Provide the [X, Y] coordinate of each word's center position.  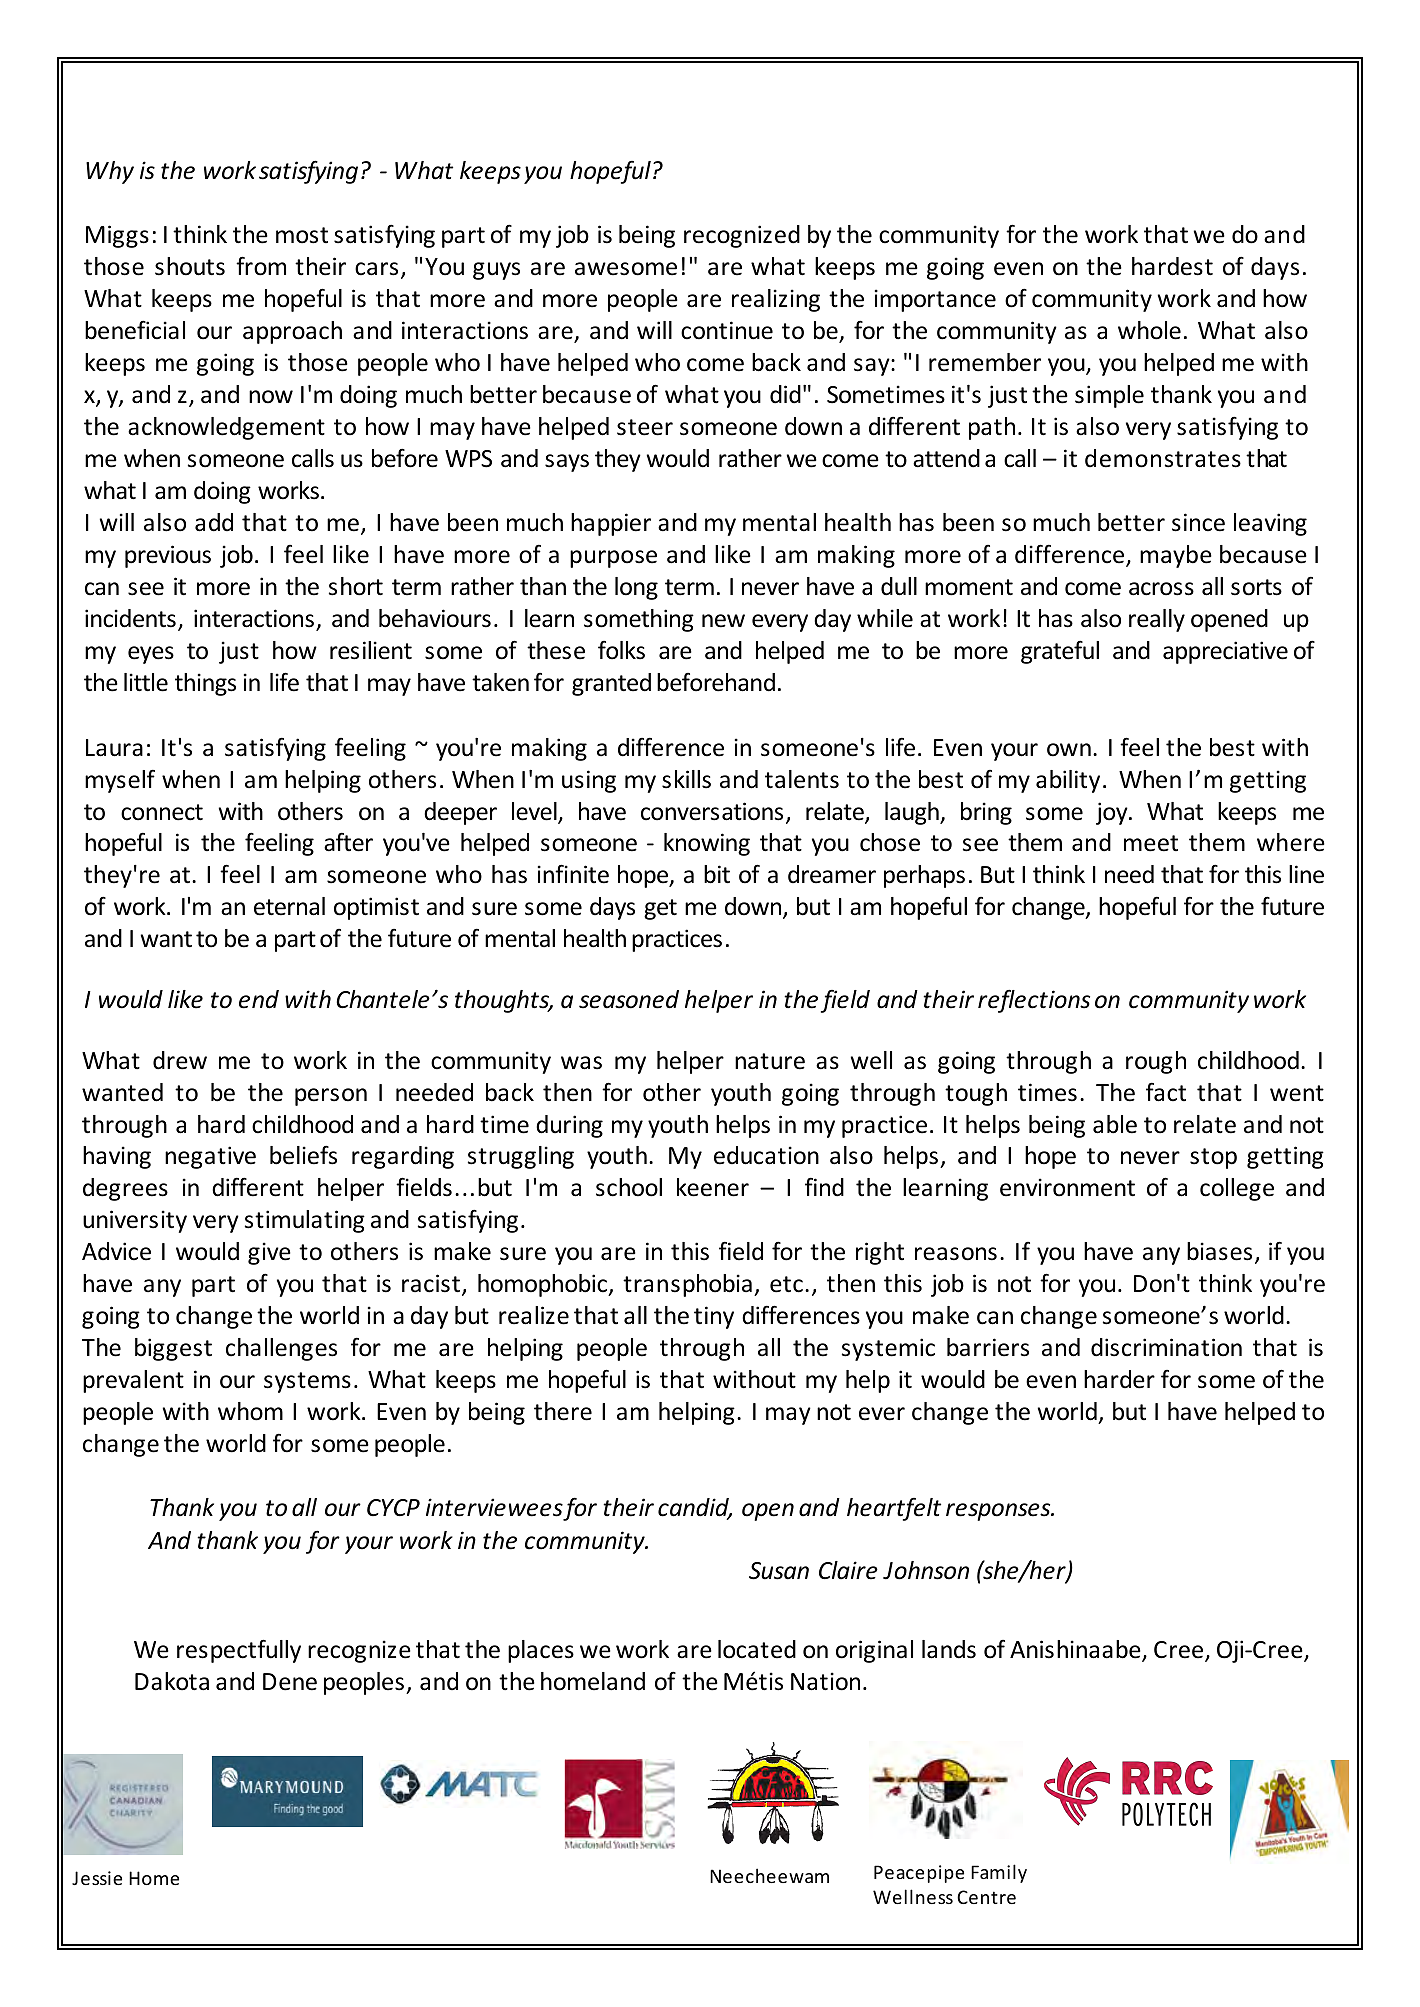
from [261, 266]
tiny [714, 1317]
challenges [281, 1349]
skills [686, 779]
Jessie [97, 1878]
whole [1149, 330]
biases [1219, 1251]
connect [162, 812]
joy [1113, 813]
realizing [776, 300]
